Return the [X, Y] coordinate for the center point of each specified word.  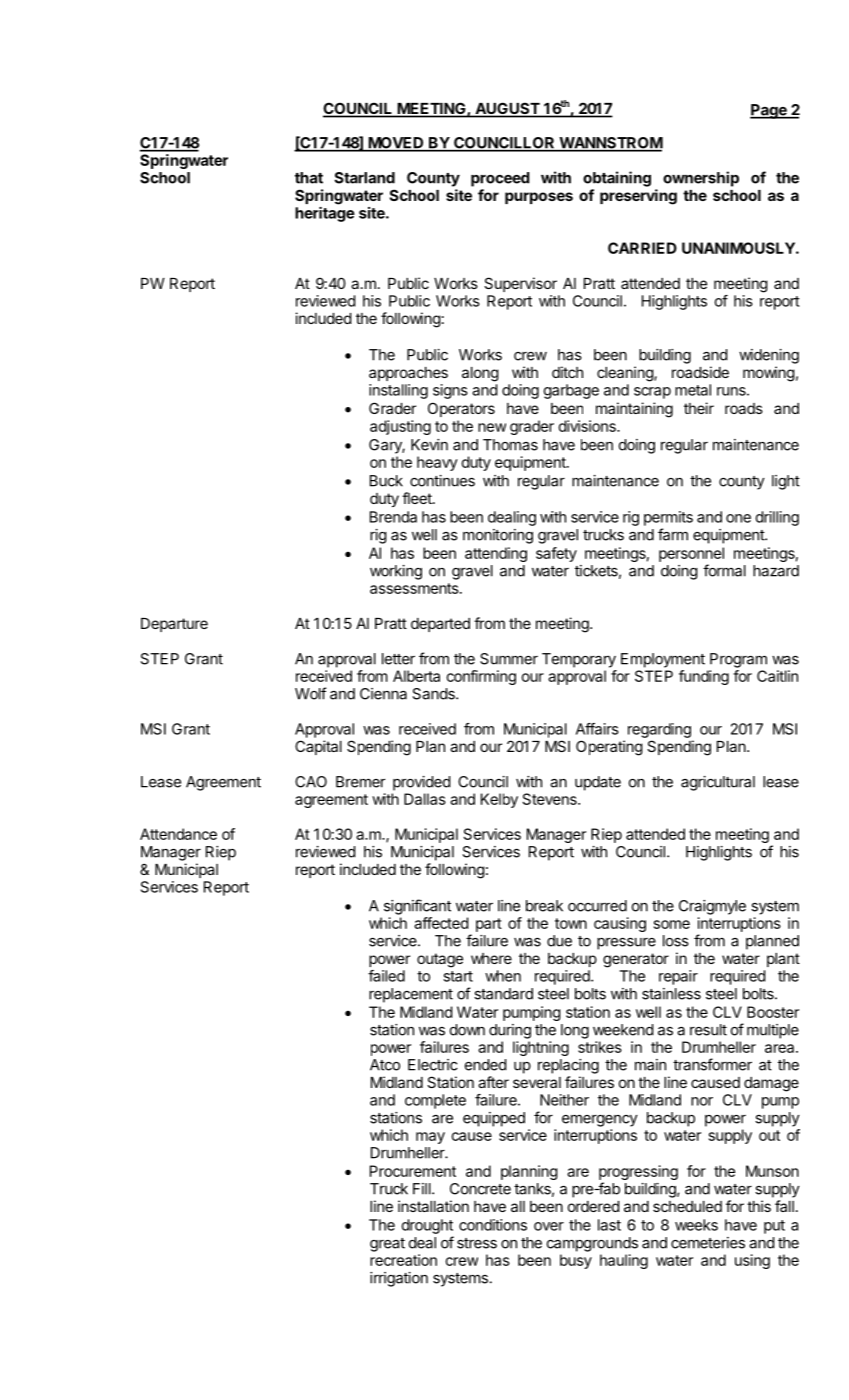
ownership [701, 179]
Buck [386, 481]
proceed [500, 179]
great [387, 1245]
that [309, 178]
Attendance [178, 834]
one [738, 518]
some [672, 924]
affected [441, 923]
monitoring [498, 536]
